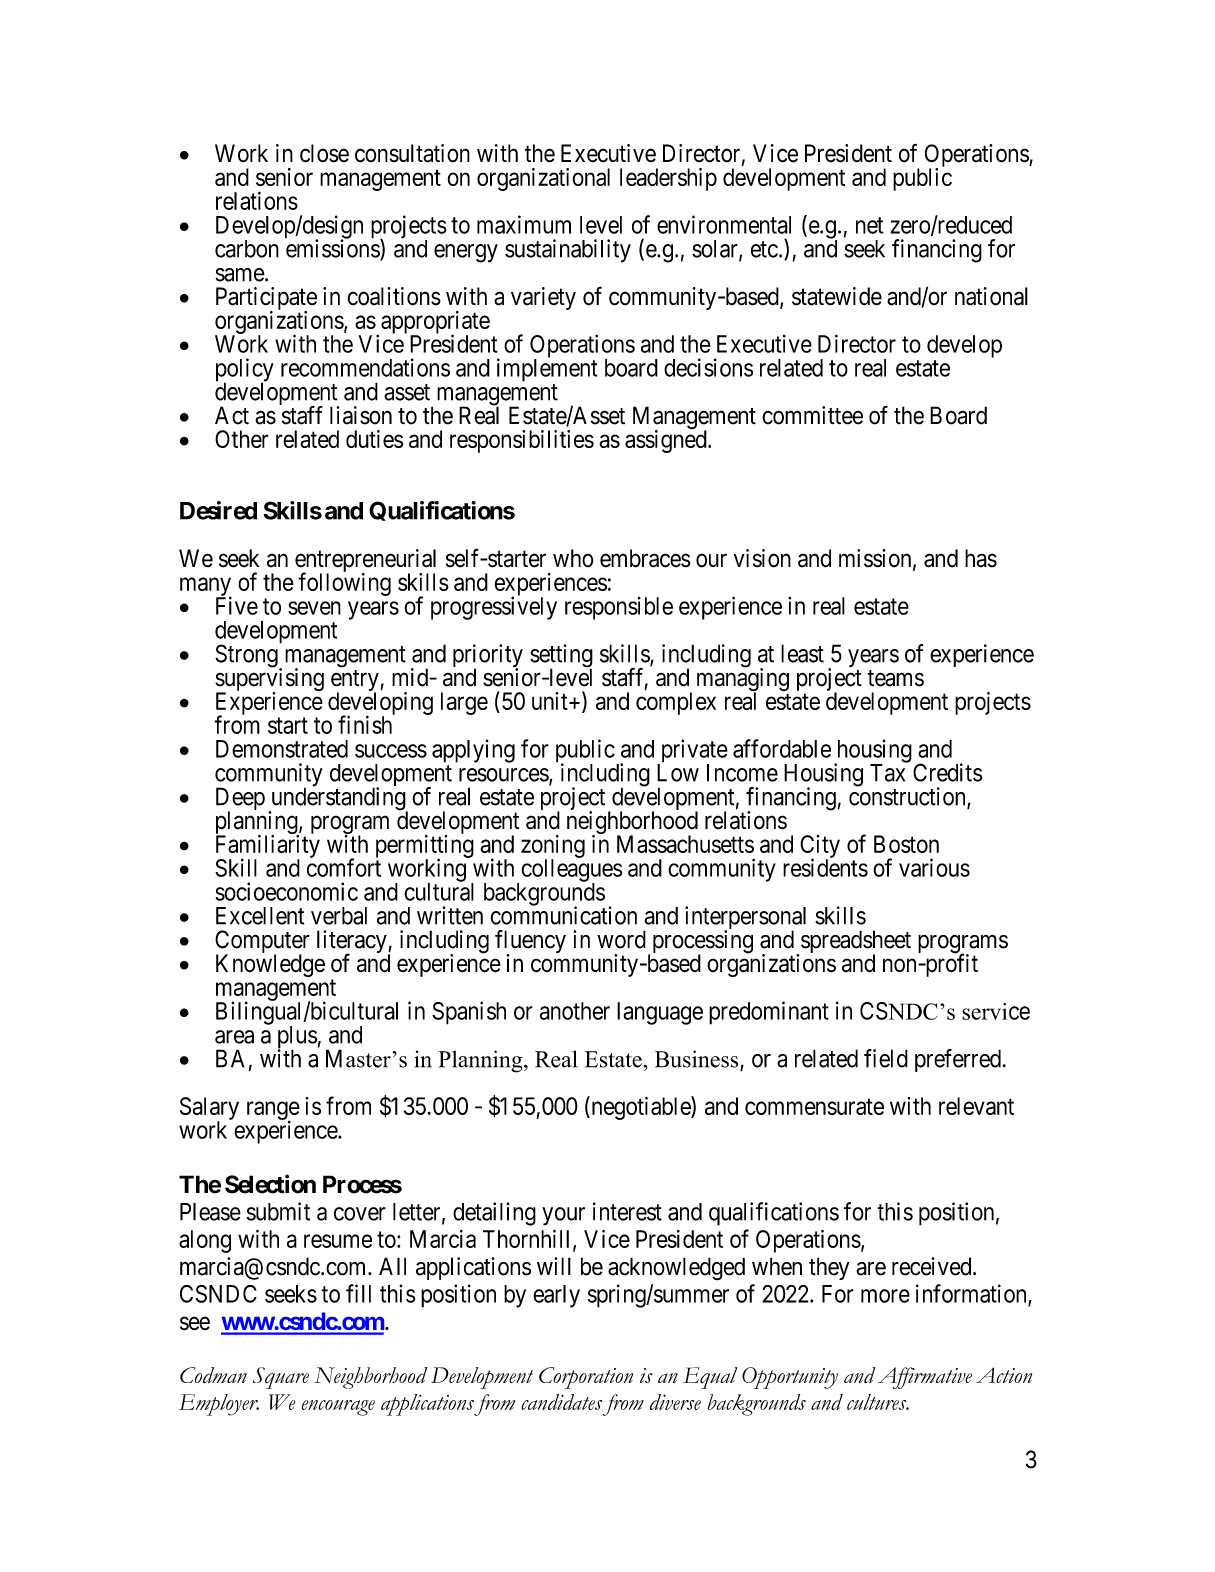  Describe the element at coordinates (586, 1378) in the screenshot. I see `Corporation` at that location.
